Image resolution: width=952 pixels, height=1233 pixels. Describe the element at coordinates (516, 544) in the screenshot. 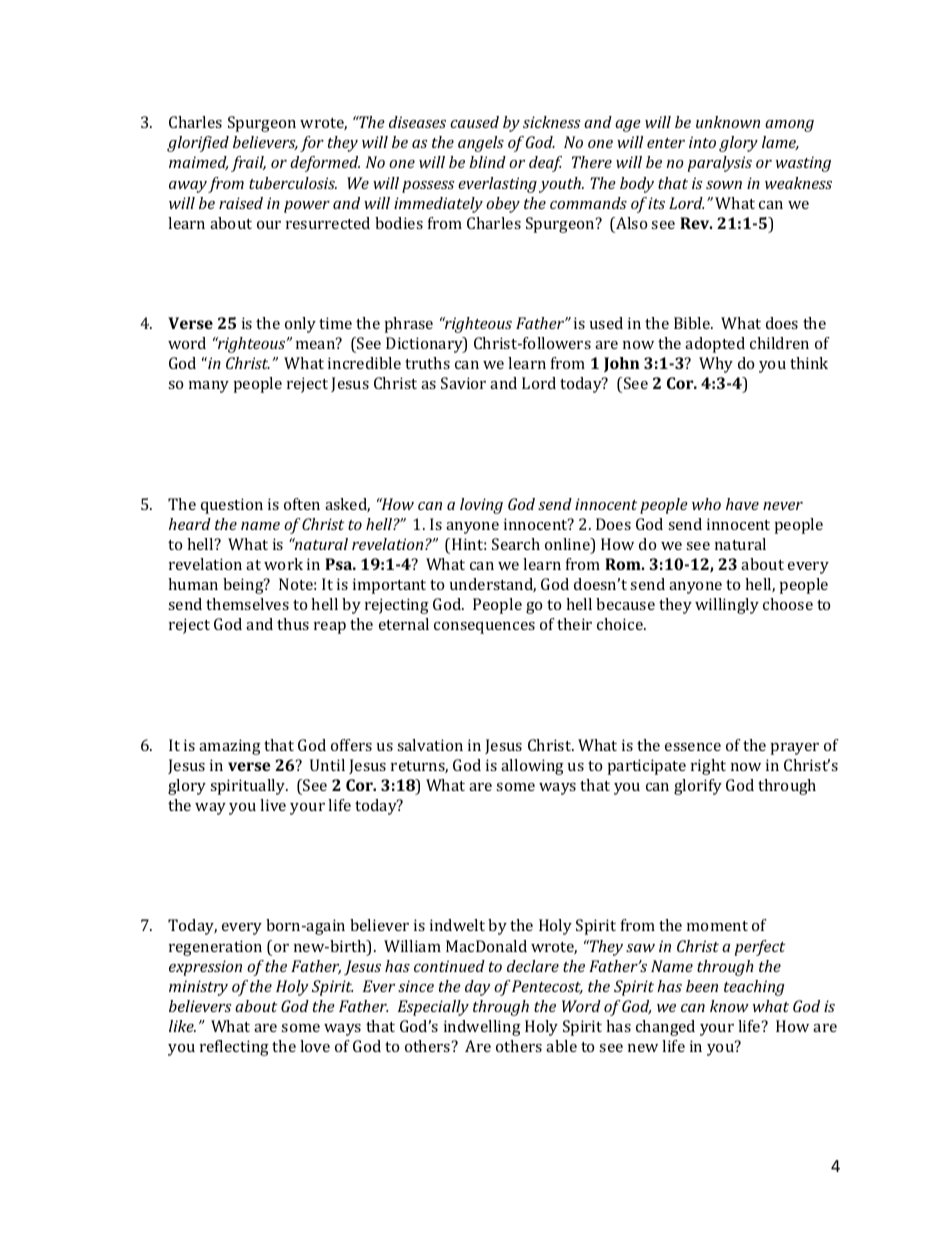

I see `Search` at that location.
